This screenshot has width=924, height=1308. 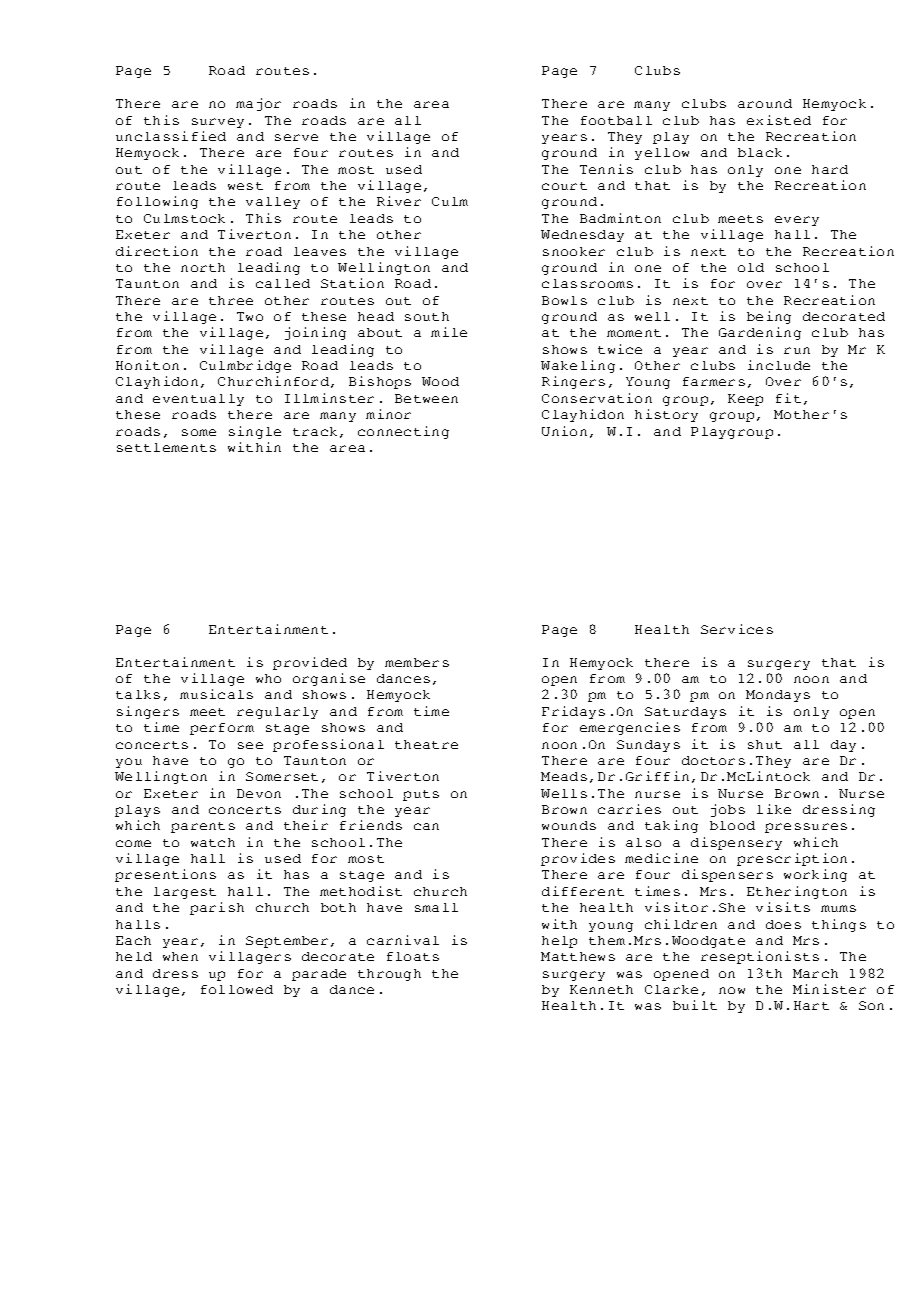 I want to click on settlements, so click(x=166, y=447).
